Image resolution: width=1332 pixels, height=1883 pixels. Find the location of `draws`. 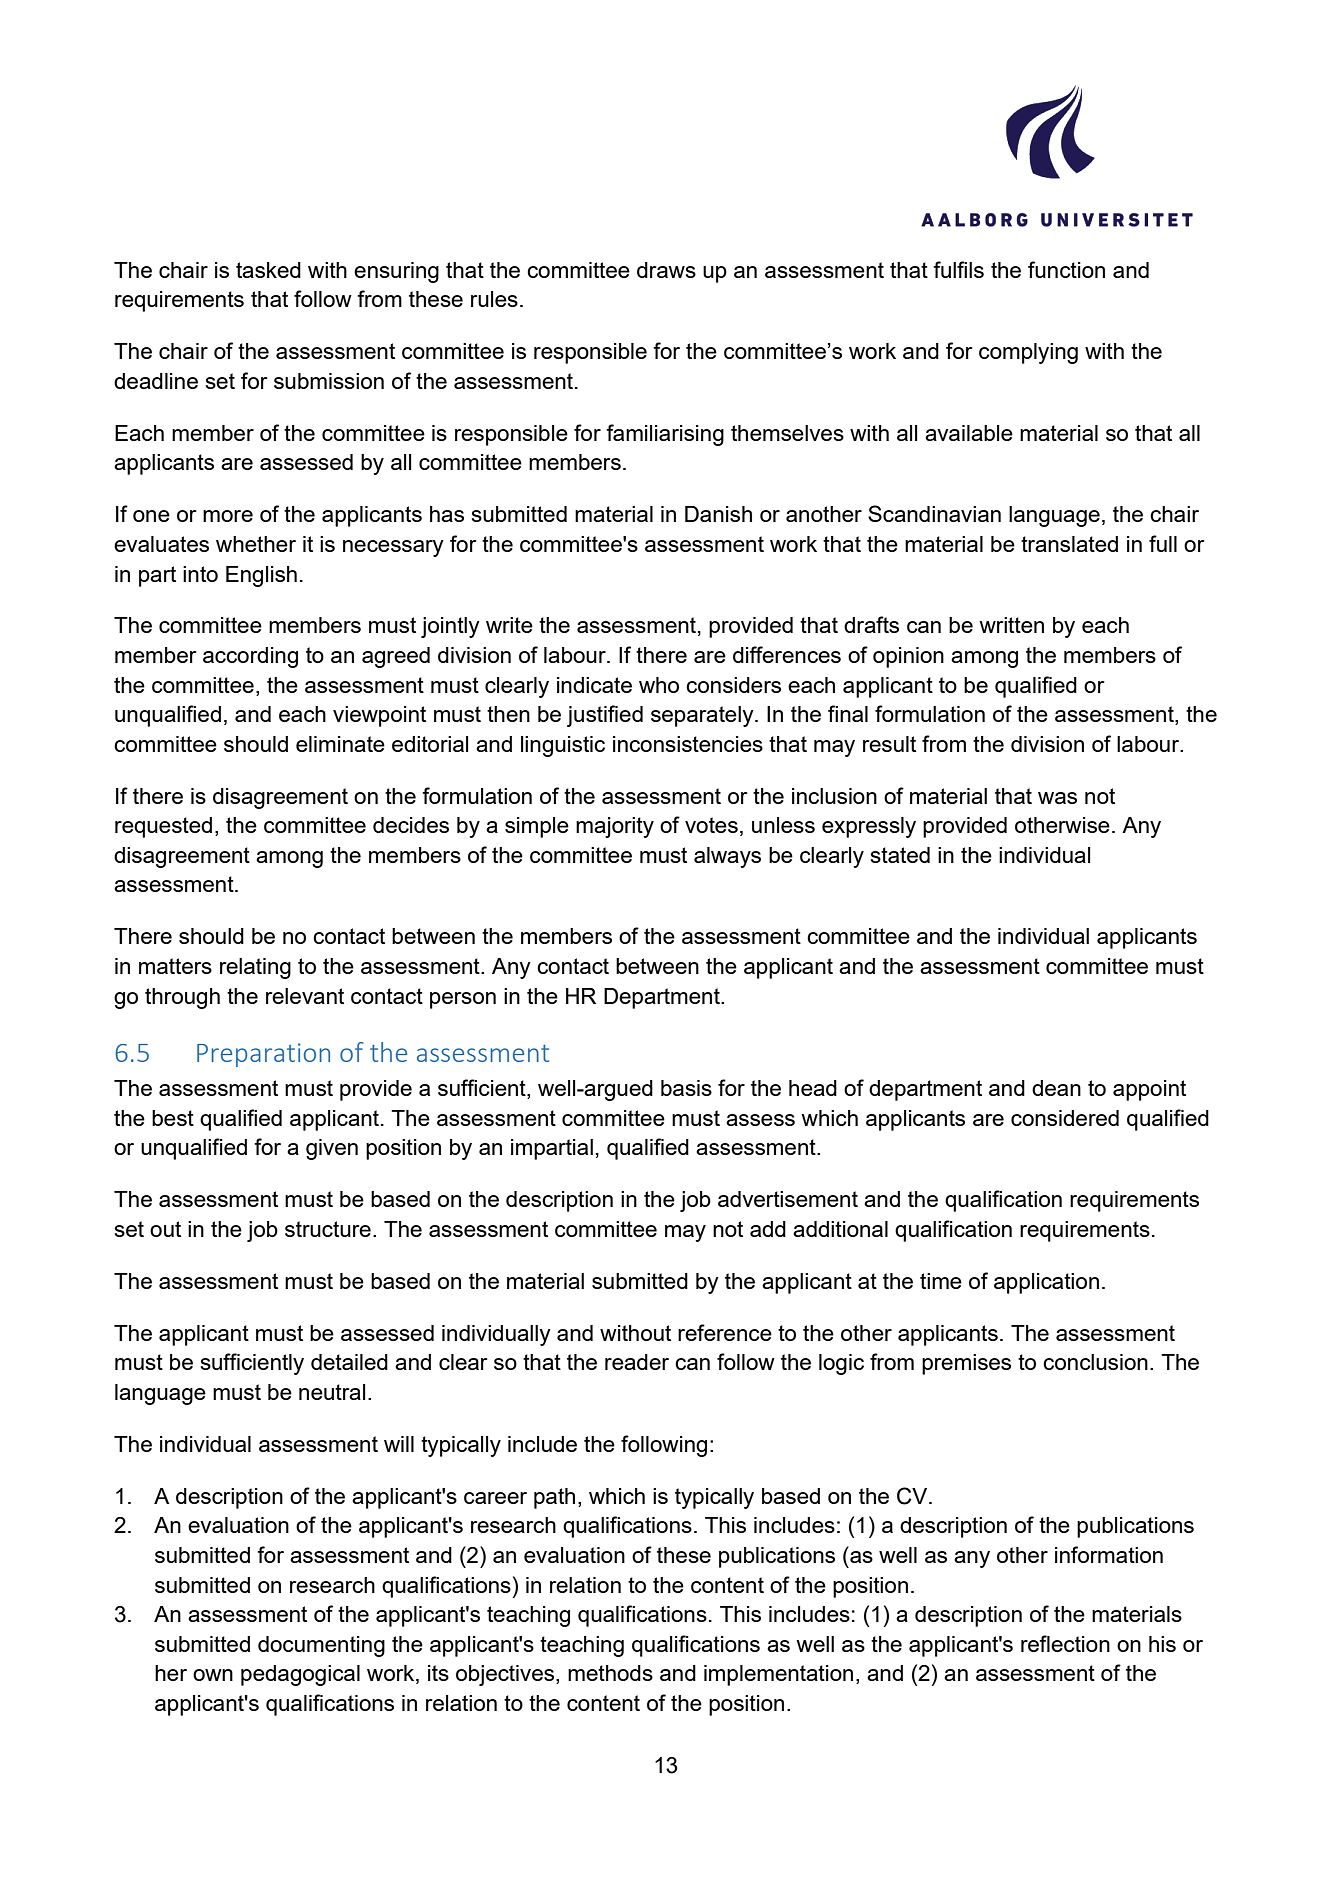

draws is located at coordinates (666, 270).
